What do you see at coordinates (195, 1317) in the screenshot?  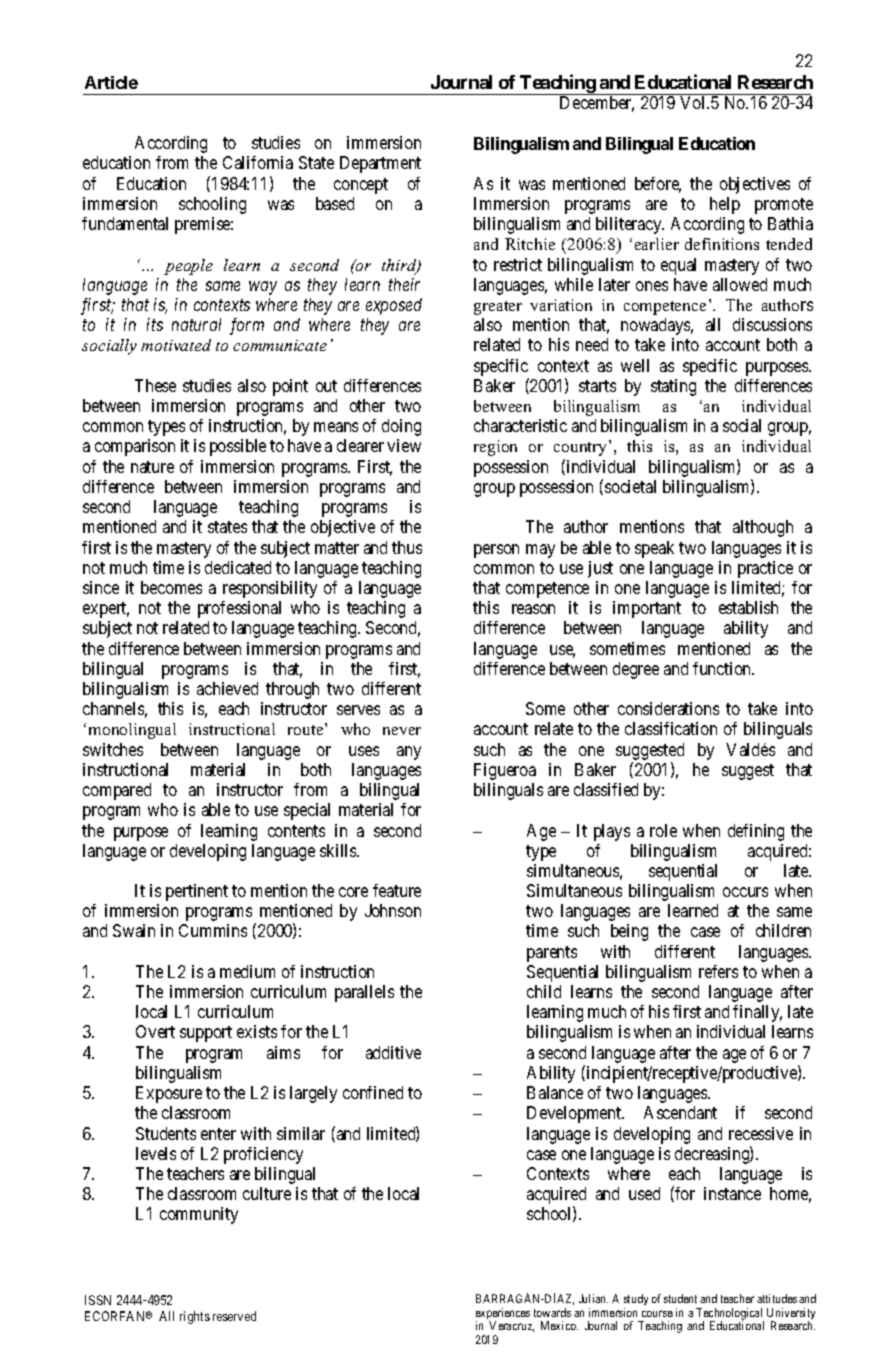 I see `rights` at bounding box center [195, 1317].
